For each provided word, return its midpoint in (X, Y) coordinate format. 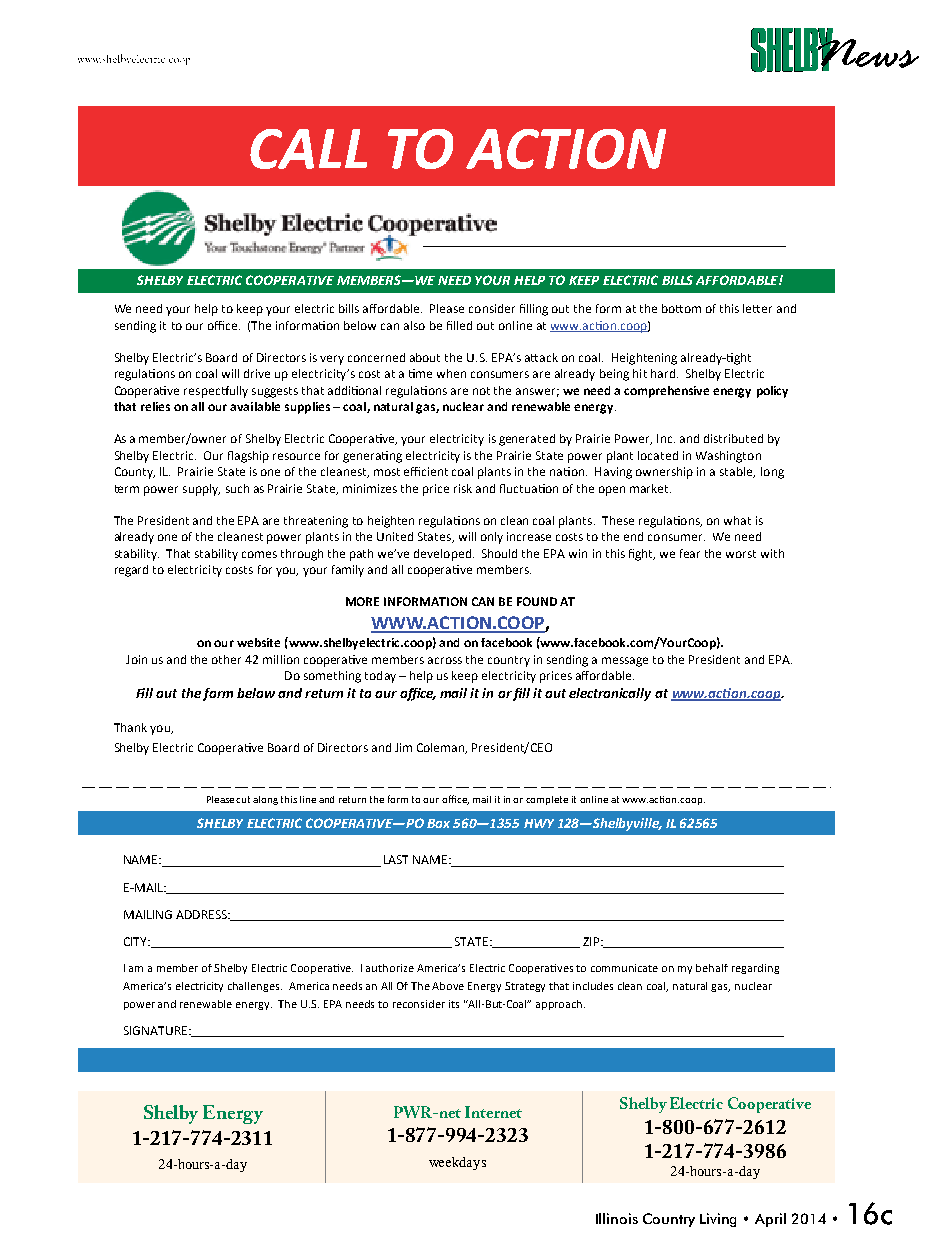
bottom (681, 308)
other (226, 659)
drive (257, 373)
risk (463, 488)
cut (243, 799)
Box (438, 823)
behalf (712, 968)
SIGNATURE (157, 1030)
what (737, 520)
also (414, 325)
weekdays (457, 1163)
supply (201, 490)
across (445, 660)
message (625, 662)
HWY (539, 823)
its (454, 1004)
